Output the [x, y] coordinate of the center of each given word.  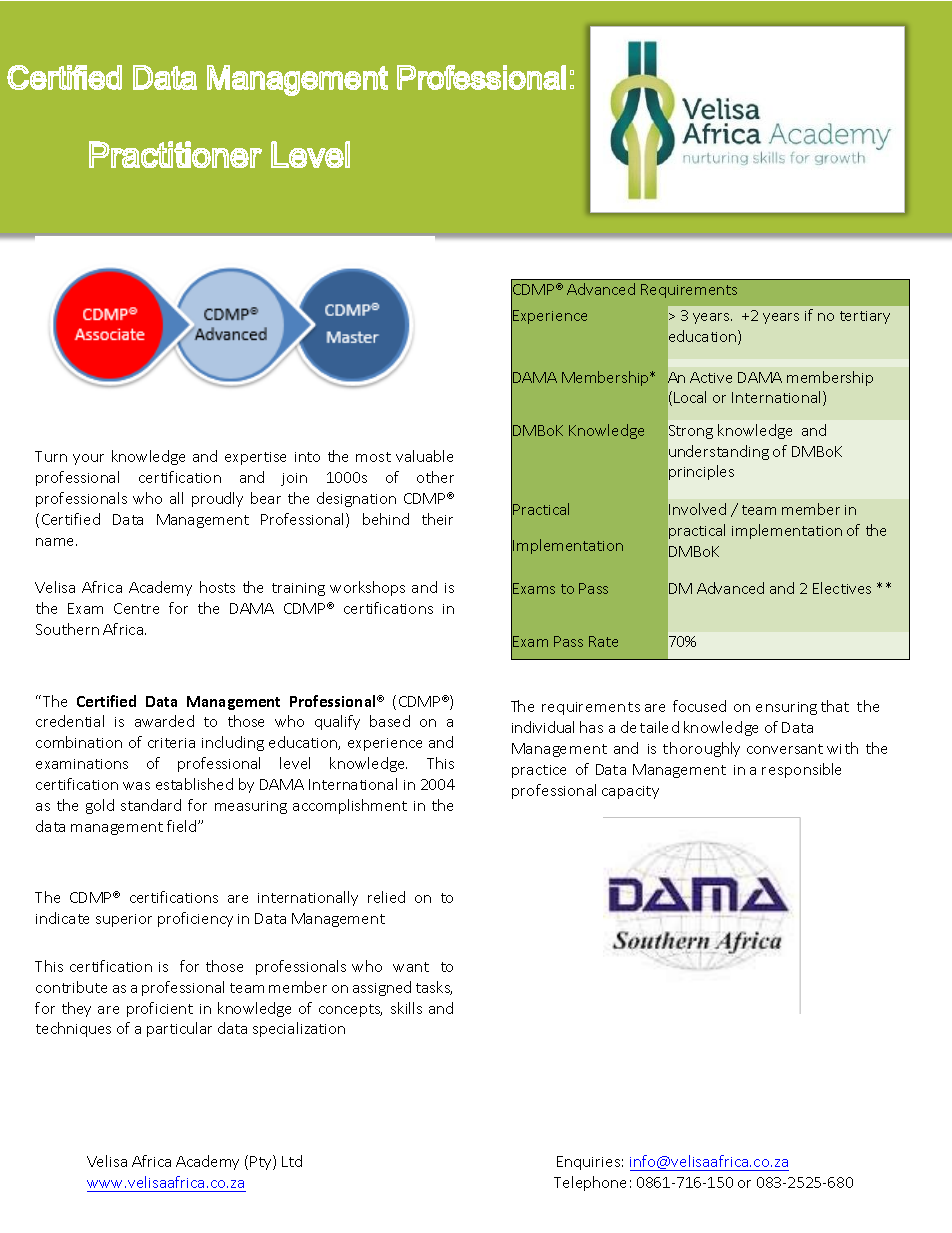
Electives [842, 588]
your [88, 459]
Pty [262, 1162]
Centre [136, 608]
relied [386, 897]
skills [406, 1008]
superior [124, 920]
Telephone [590, 1183]
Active [711, 377]
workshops [367, 588]
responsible [801, 770]
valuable [424, 456]
